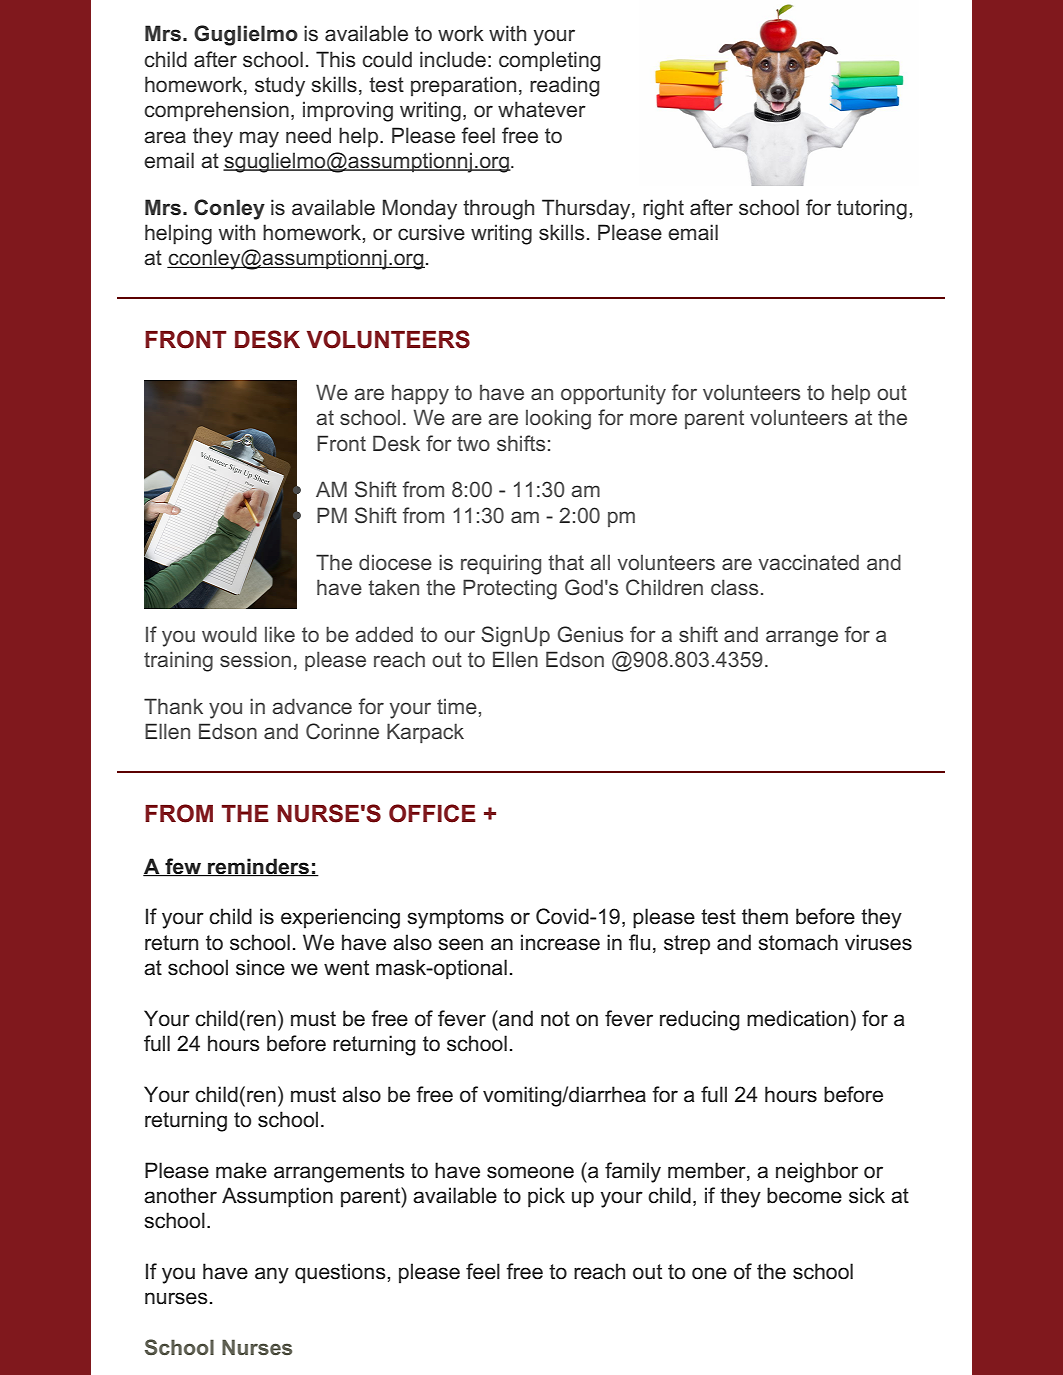 This screenshot has height=1375, width=1063. I want to click on symptoms, so click(455, 919).
